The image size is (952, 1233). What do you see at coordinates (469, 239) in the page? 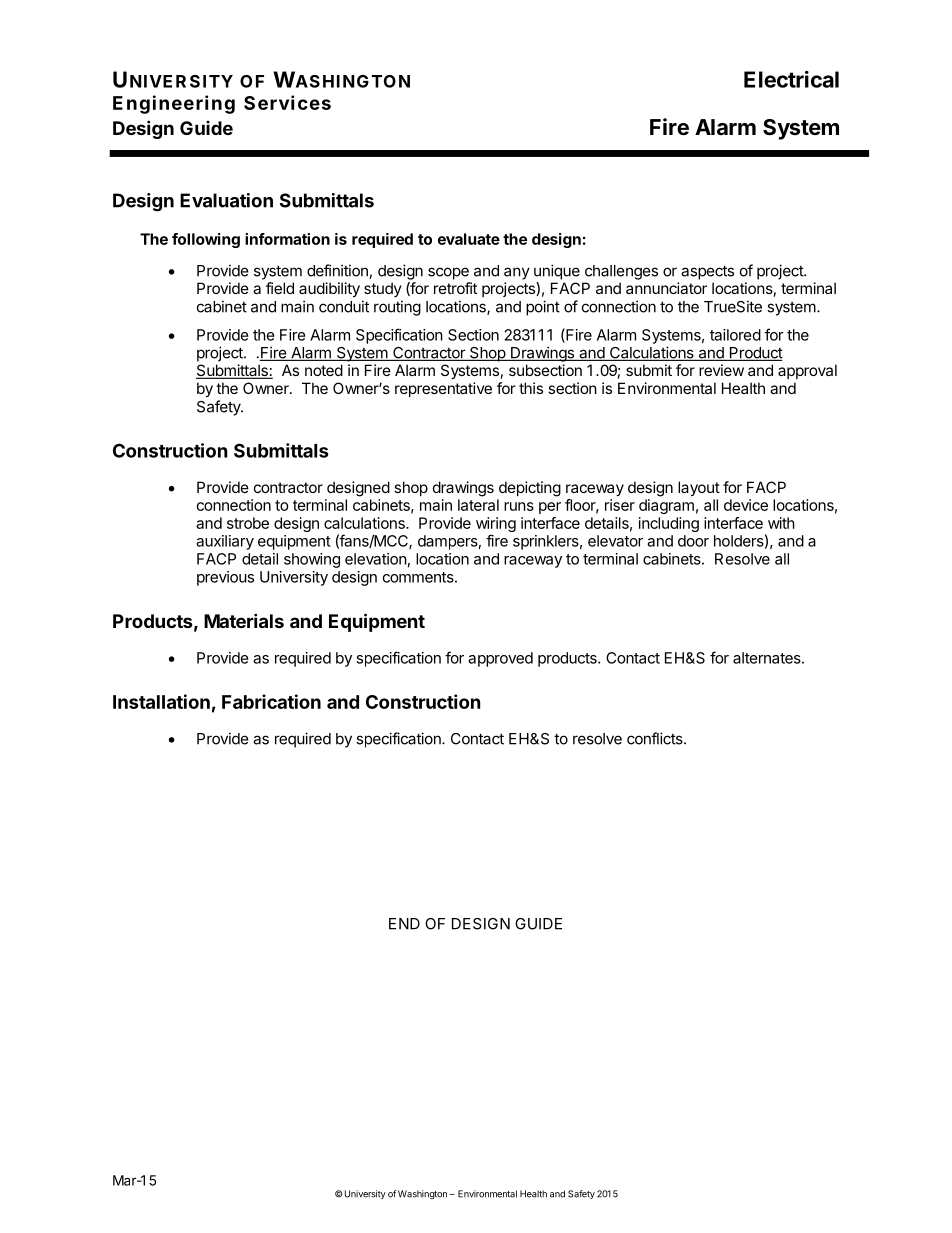
I see `evaluate` at bounding box center [469, 239].
